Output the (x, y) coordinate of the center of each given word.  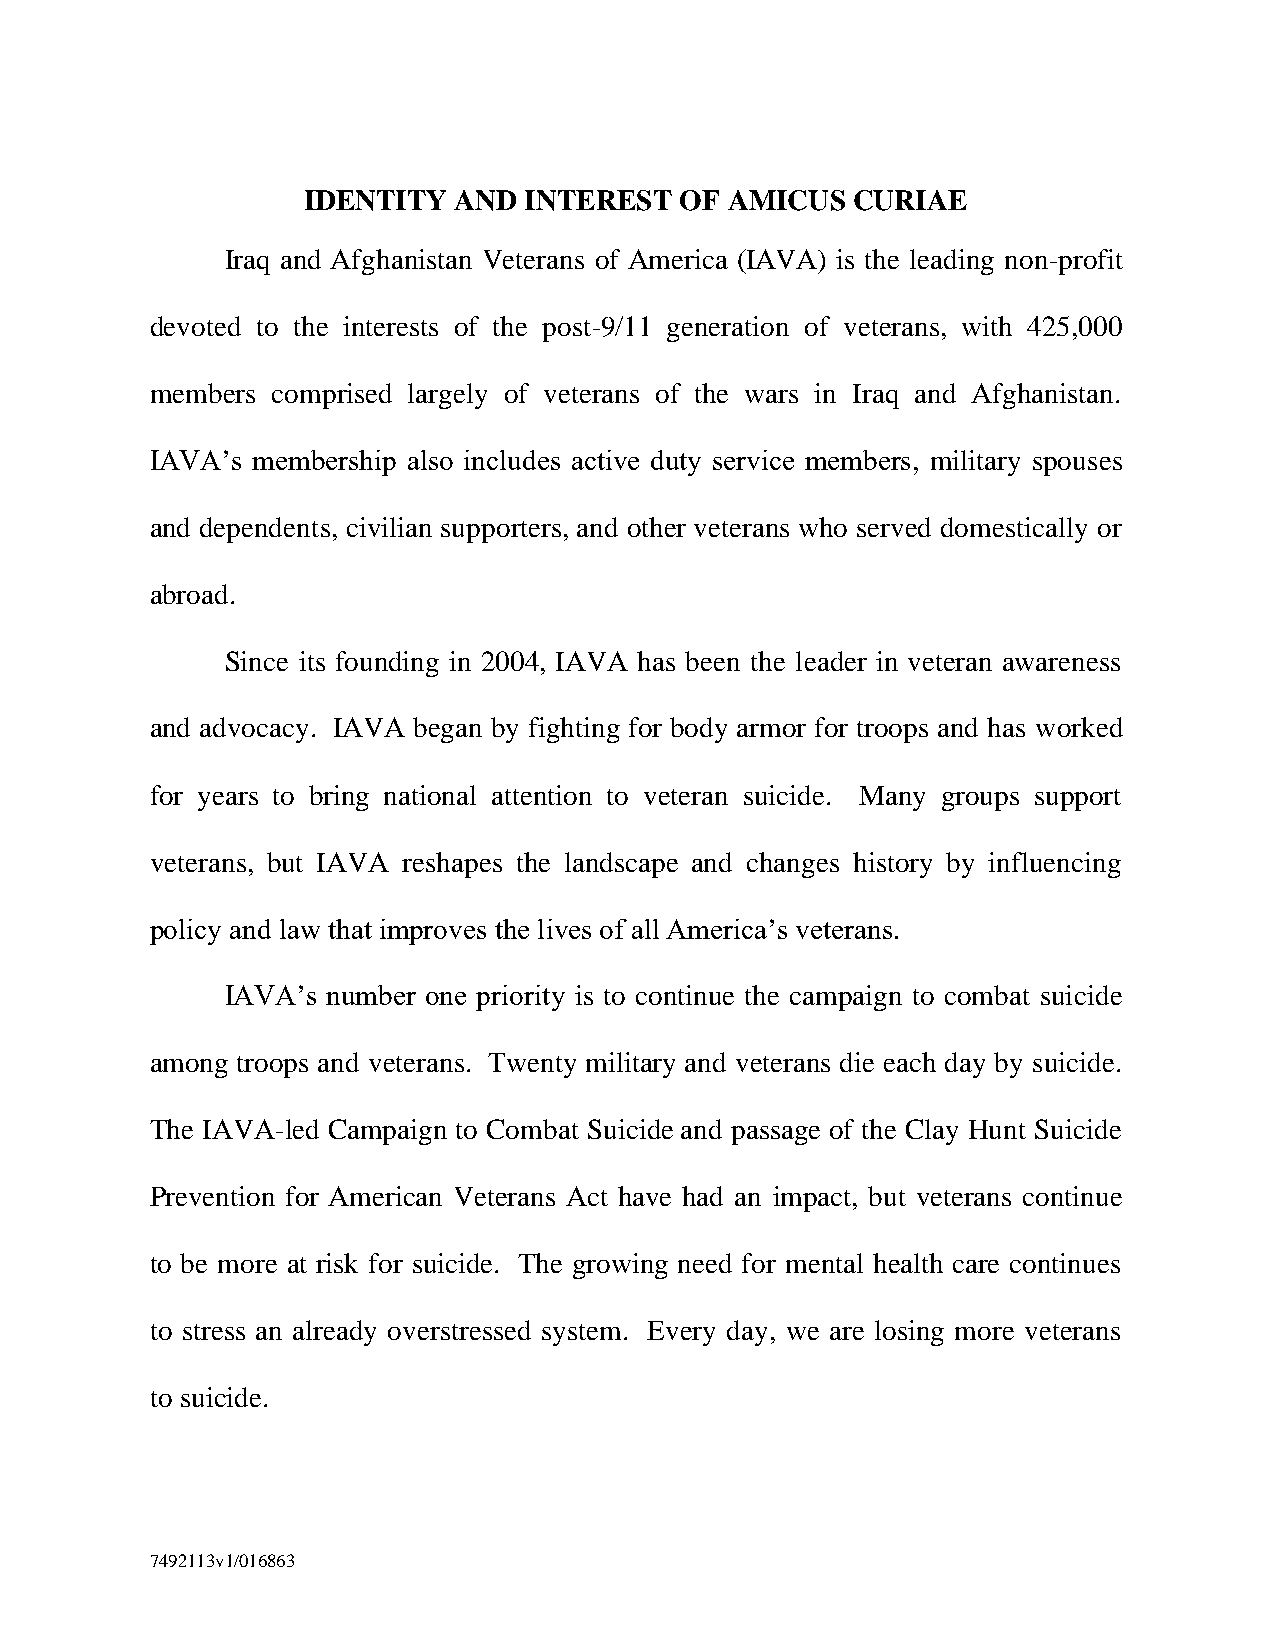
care (976, 1266)
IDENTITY (375, 200)
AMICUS (786, 200)
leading (952, 262)
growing (620, 1266)
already (334, 1333)
